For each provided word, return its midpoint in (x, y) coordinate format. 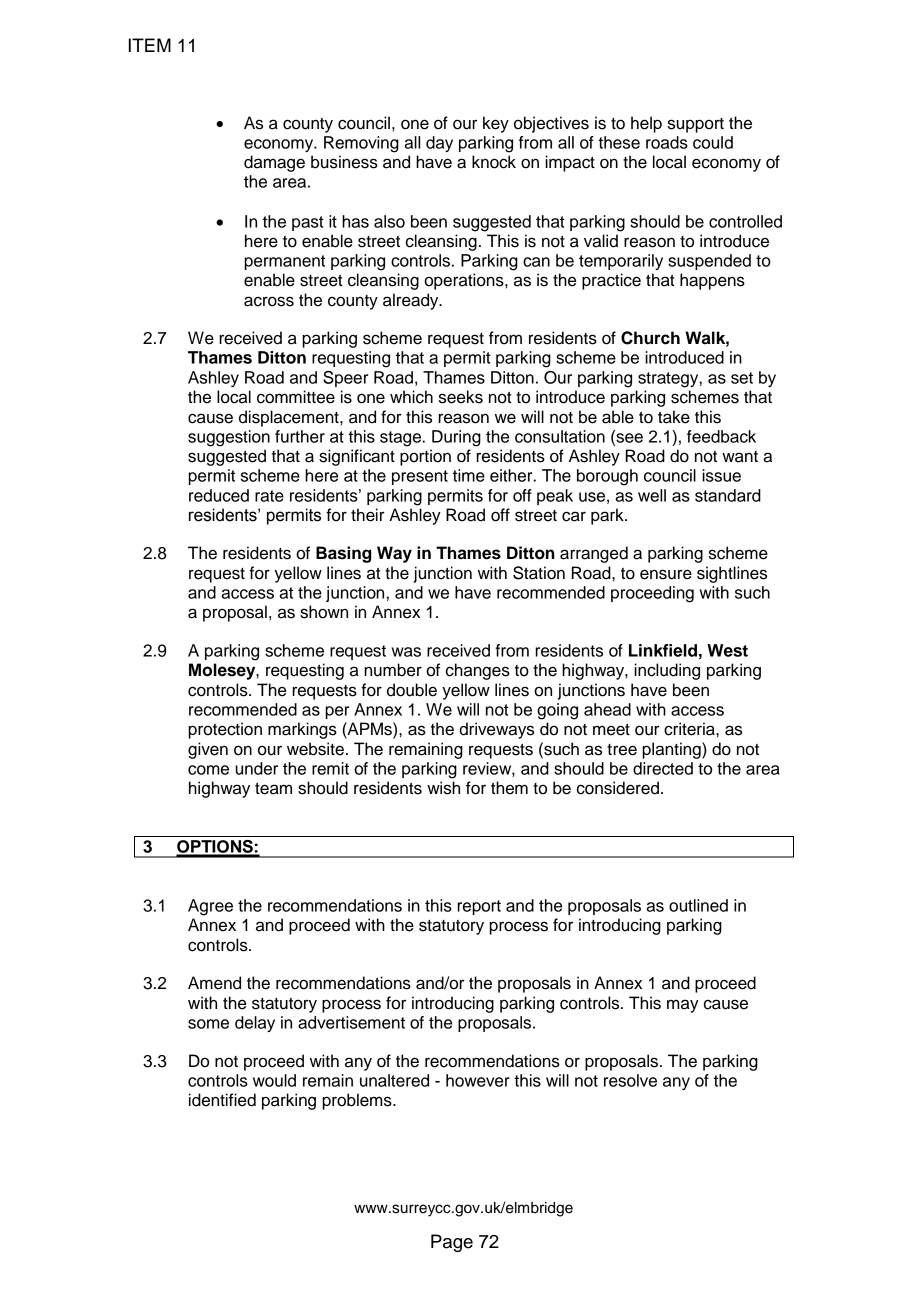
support (696, 125)
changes (478, 671)
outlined (698, 905)
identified (222, 1100)
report (479, 907)
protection (225, 730)
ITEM (150, 45)
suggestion (229, 438)
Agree (210, 907)
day (439, 144)
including (667, 671)
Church (650, 338)
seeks (461, 397)
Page (452, 1243)
